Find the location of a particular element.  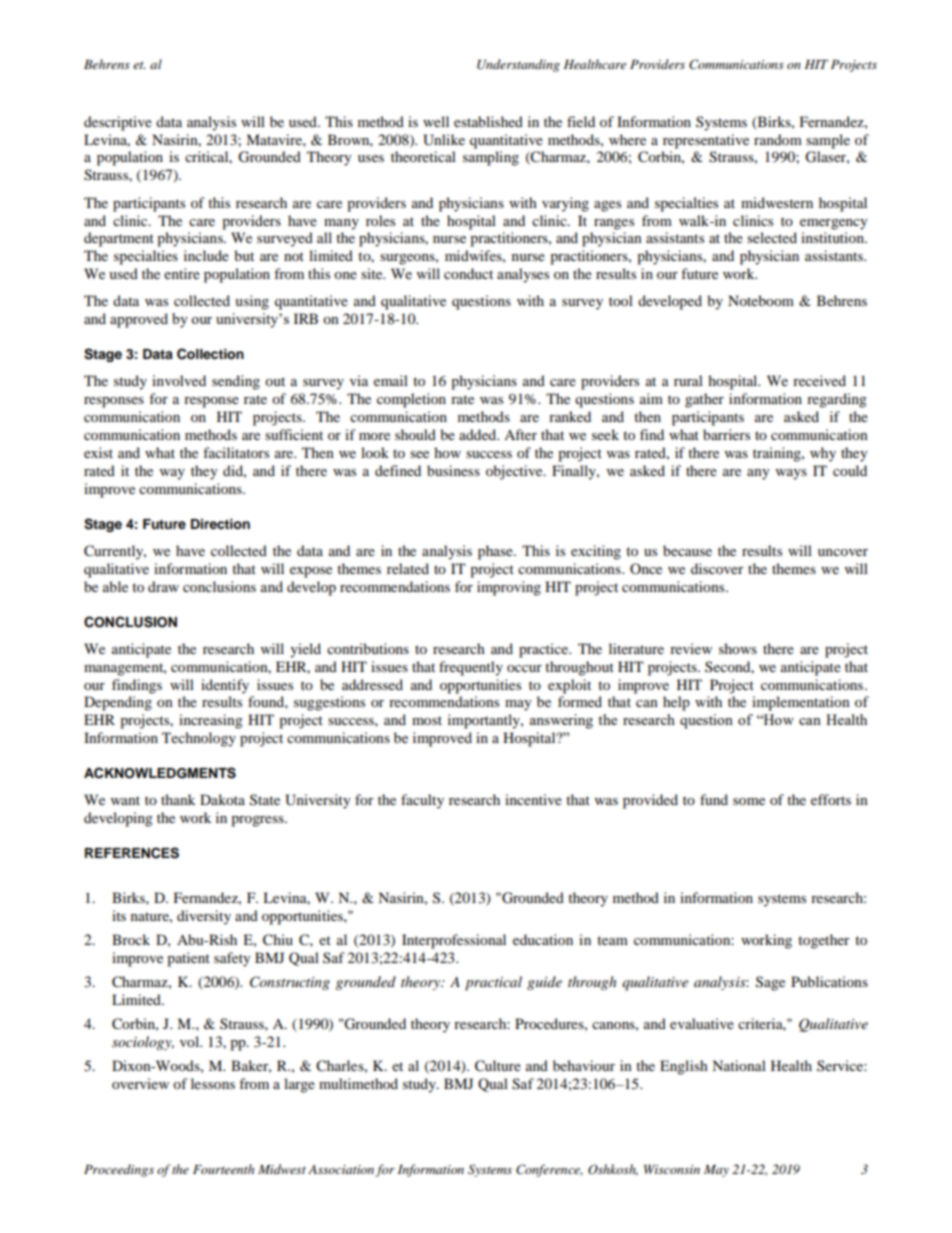

Fourteenth is located at coordinates (223, 1169).
